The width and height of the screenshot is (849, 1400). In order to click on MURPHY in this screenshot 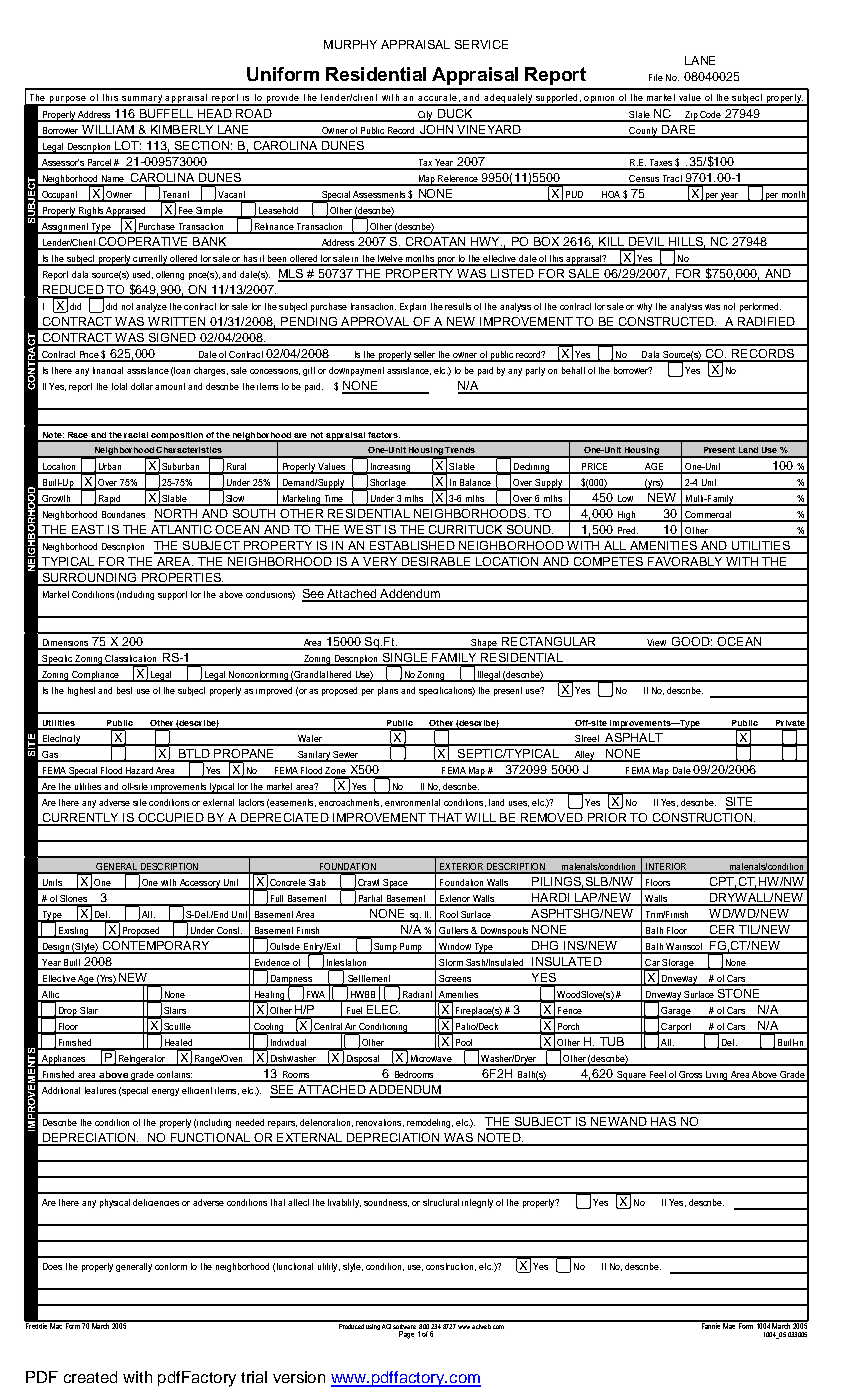, I will do `click(350, 44)`.
